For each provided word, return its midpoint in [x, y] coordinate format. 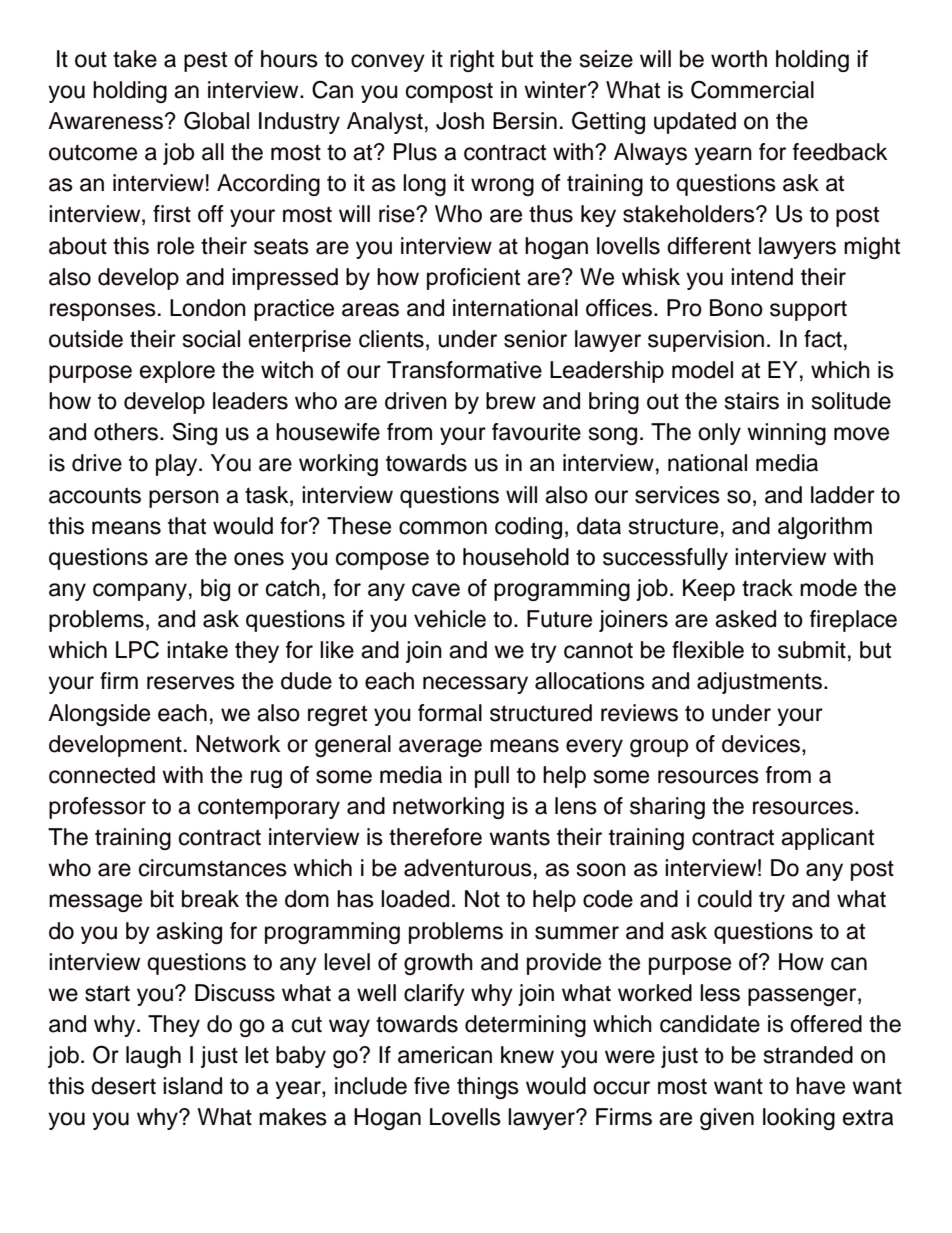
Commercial [752, 90]
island [192, 1086]
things [488, 1088]
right [472, 61]
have [820, 1086]
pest [205, 61]
